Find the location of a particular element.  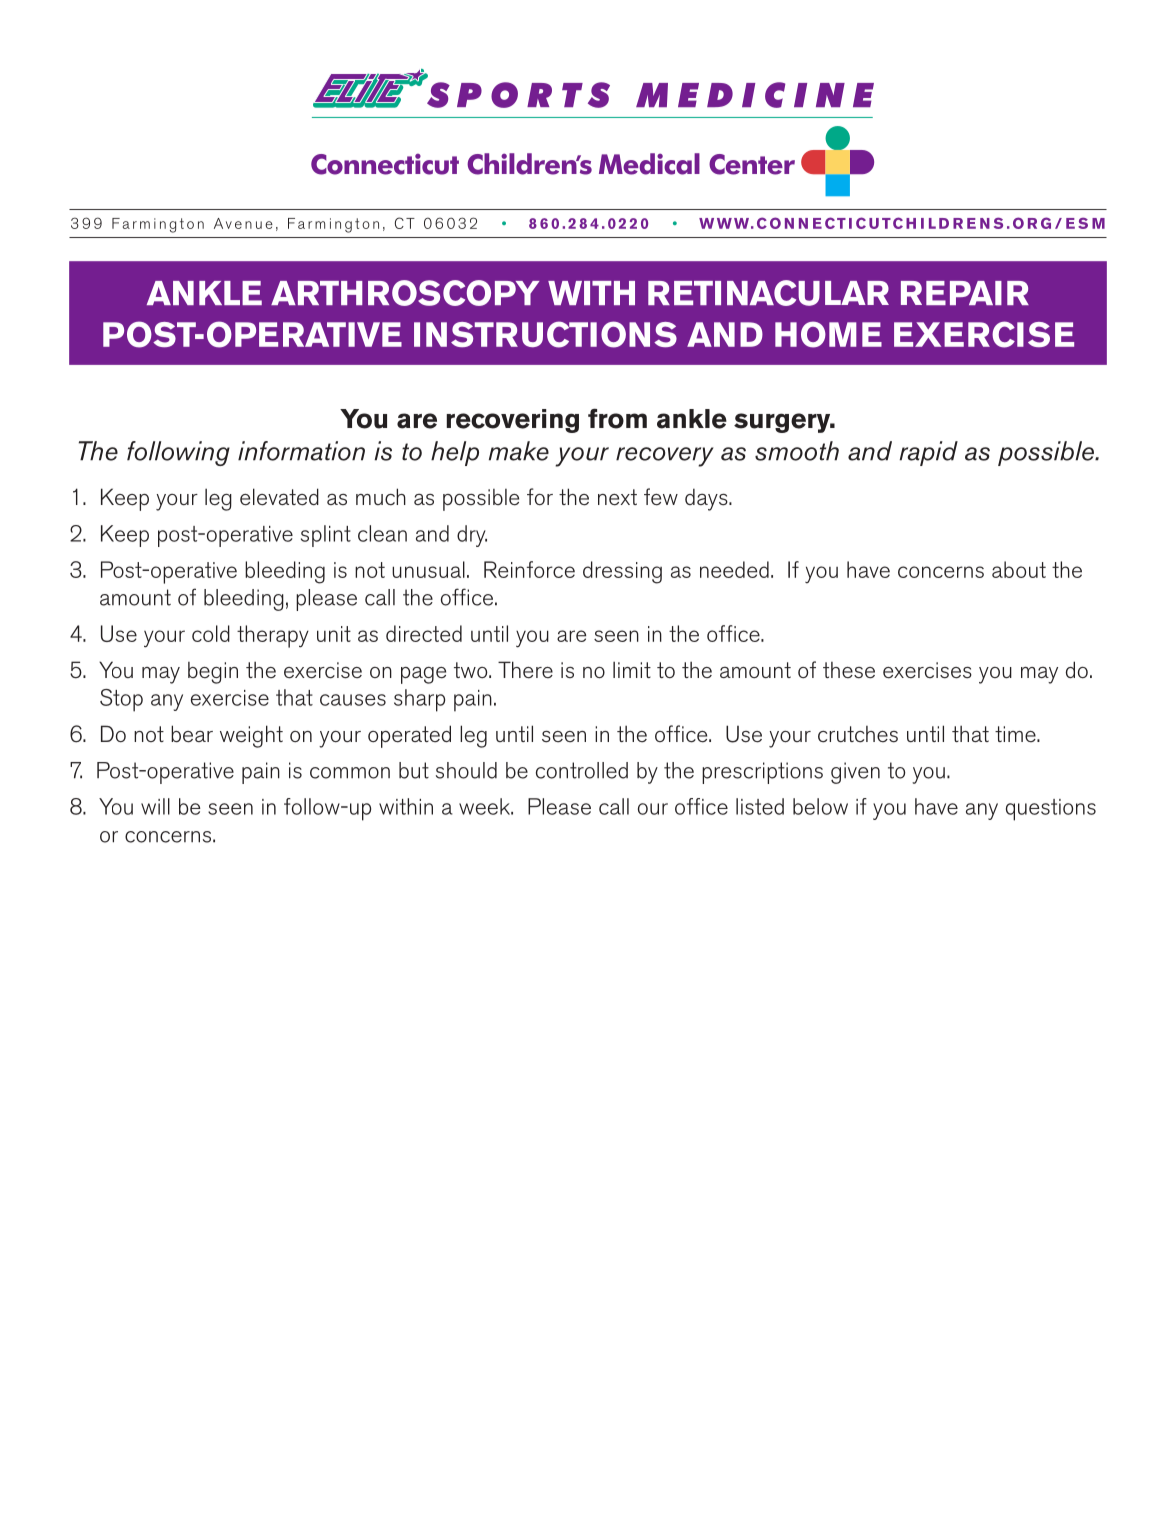

will is located at coordinates (155, 806).
